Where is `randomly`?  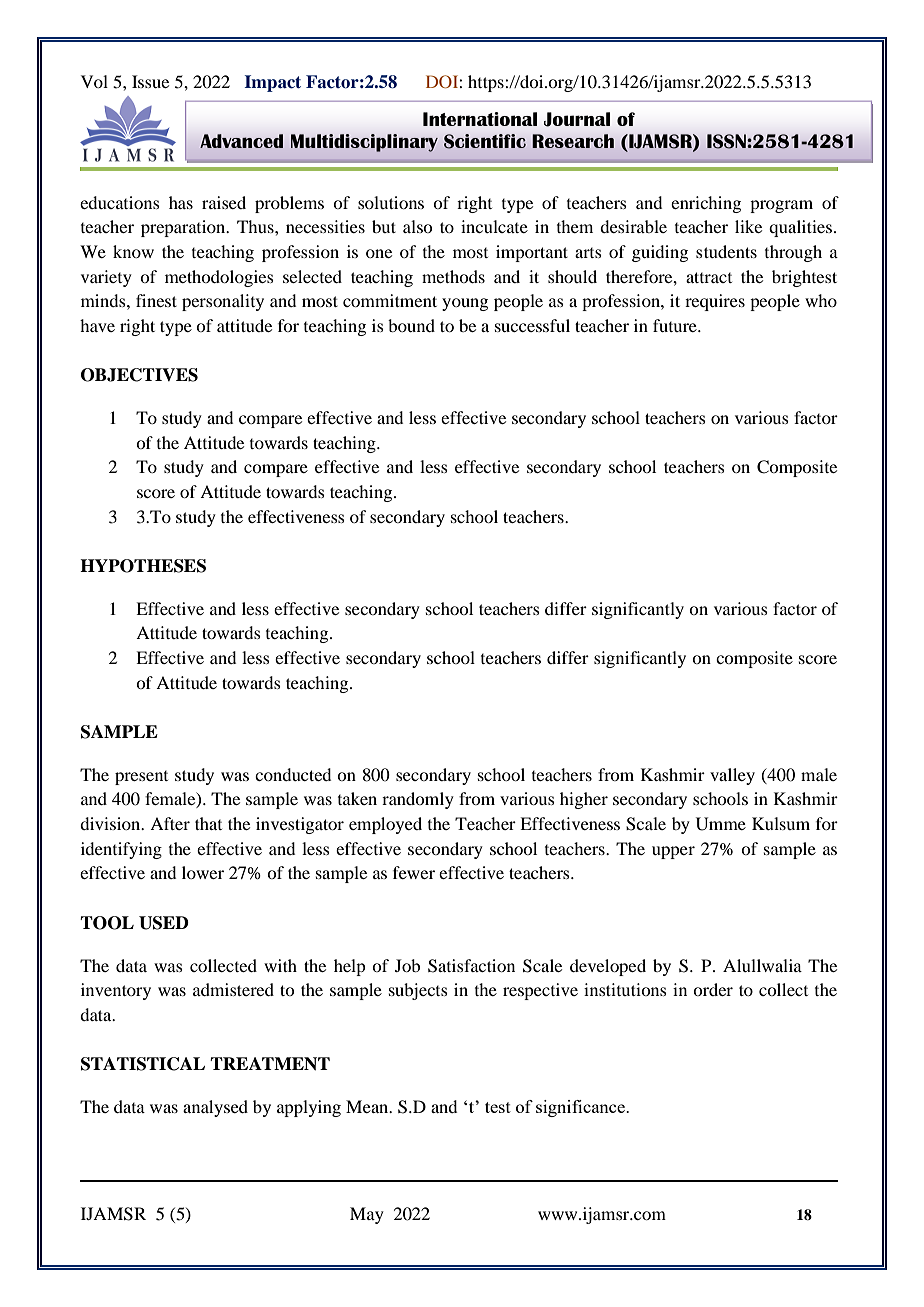
randomly is located at coordinates (418, 800).
